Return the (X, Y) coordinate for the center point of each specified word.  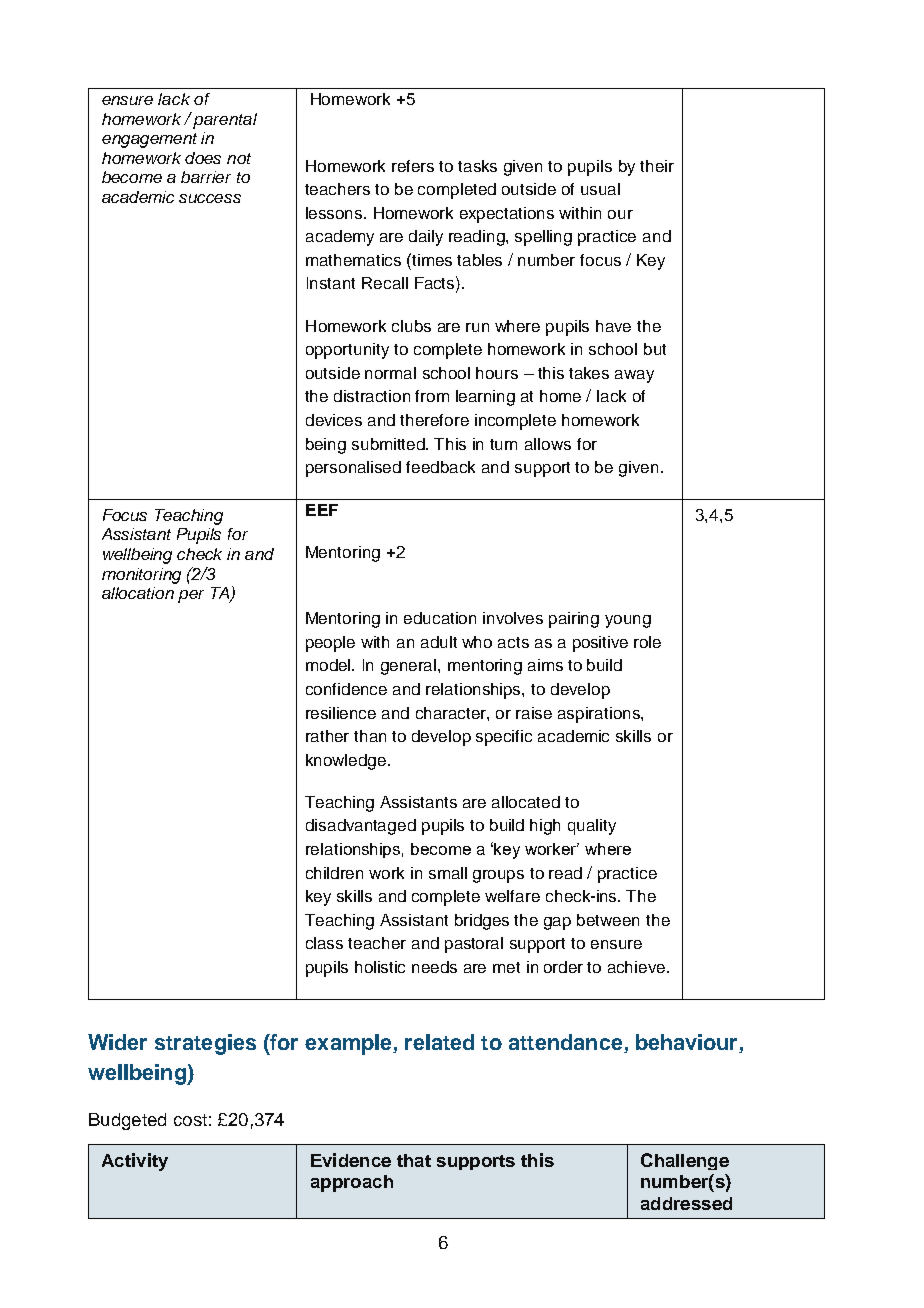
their (657, 166)
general (410, 667)
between (608, 920)
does (203, 158)
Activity (135, 1162)
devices (334, 420)
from (432, 396)
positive (600, 644)
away (634, 376)
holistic (380, 967)
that (414, 1160)
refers (413, 166)
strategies (205, 1044)
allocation (138, 593)
